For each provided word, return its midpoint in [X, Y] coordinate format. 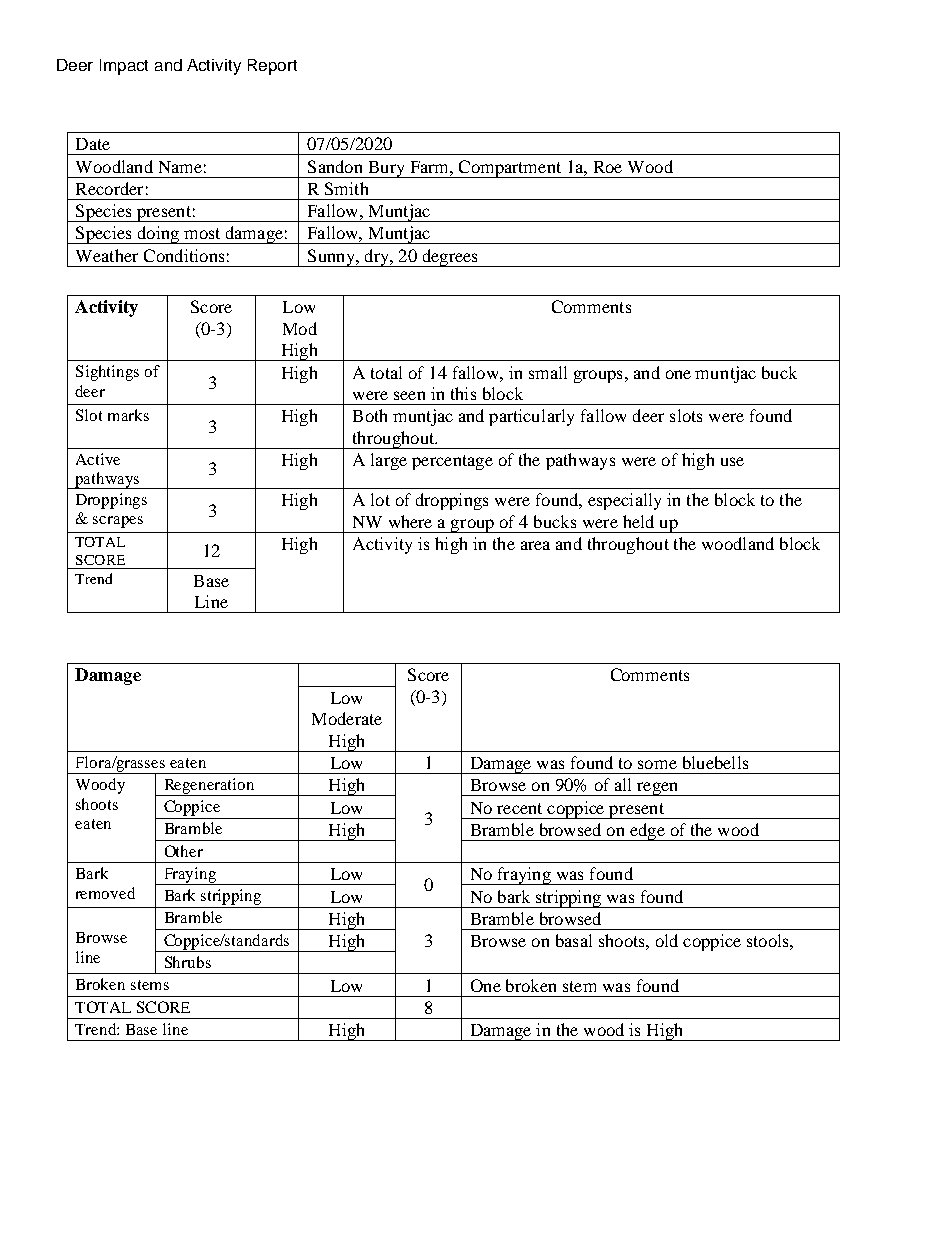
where [410, 521]
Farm [431, 167]
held [638, 521]
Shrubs [188, 962]
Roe [608, 167]
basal [574, 940]
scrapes [118, 522]
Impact [124, 67]
